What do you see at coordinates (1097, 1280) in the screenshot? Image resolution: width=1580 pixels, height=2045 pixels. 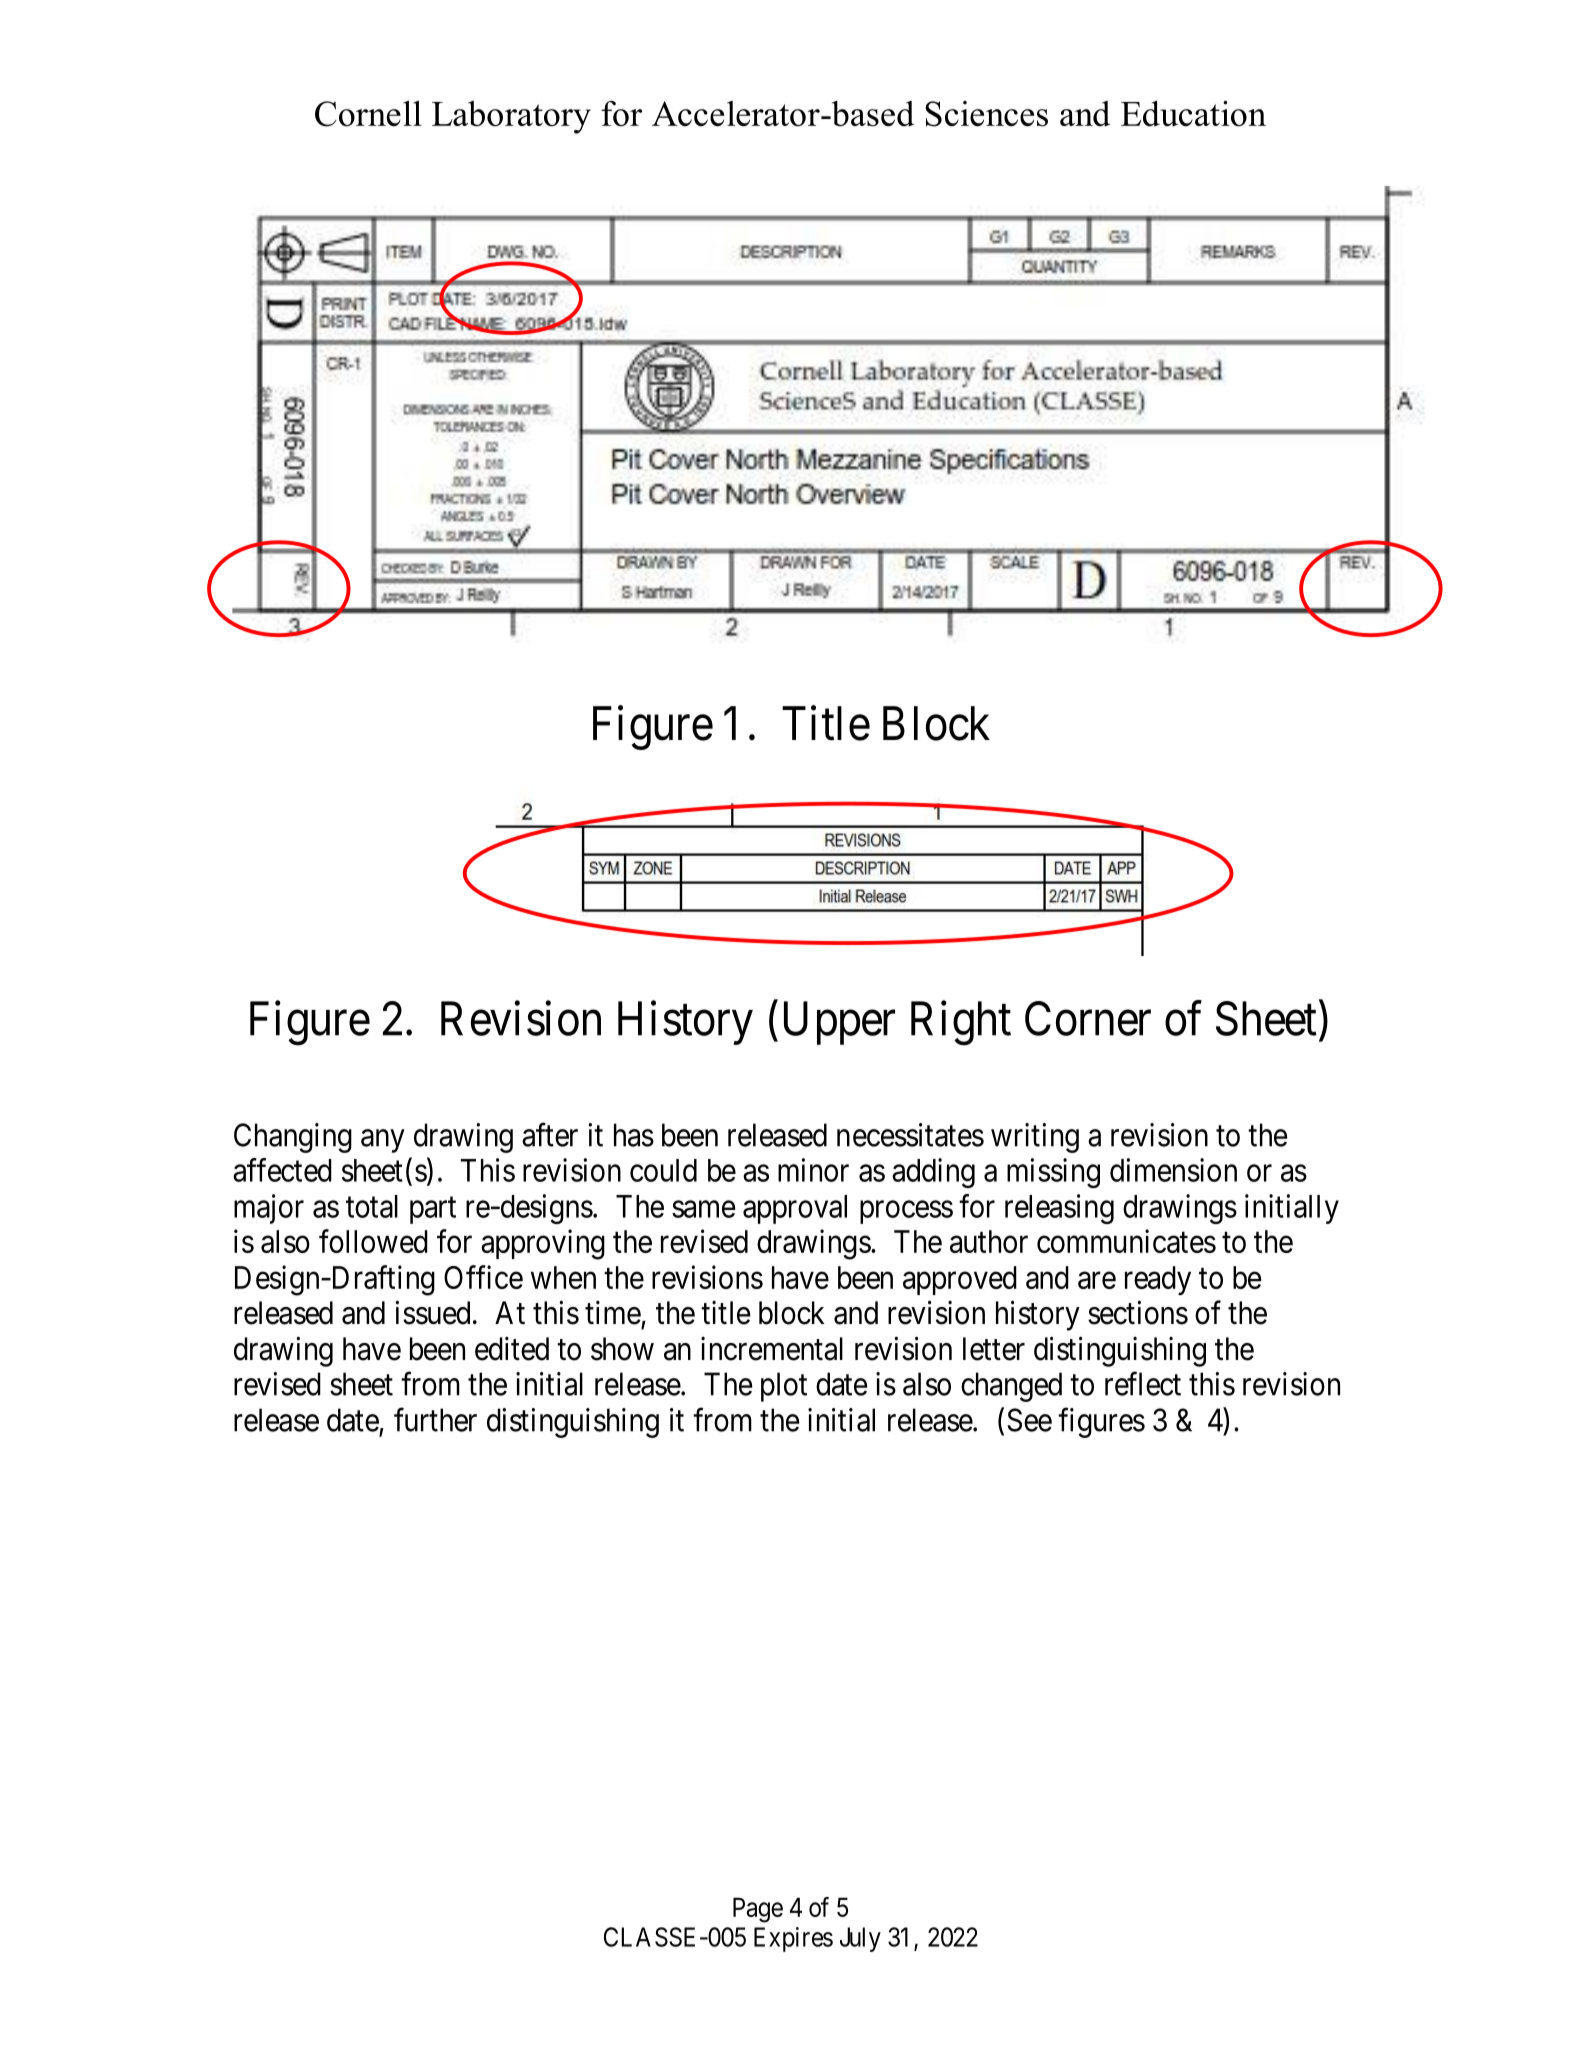 I see `are` at bounding box center [1097, 1280].
